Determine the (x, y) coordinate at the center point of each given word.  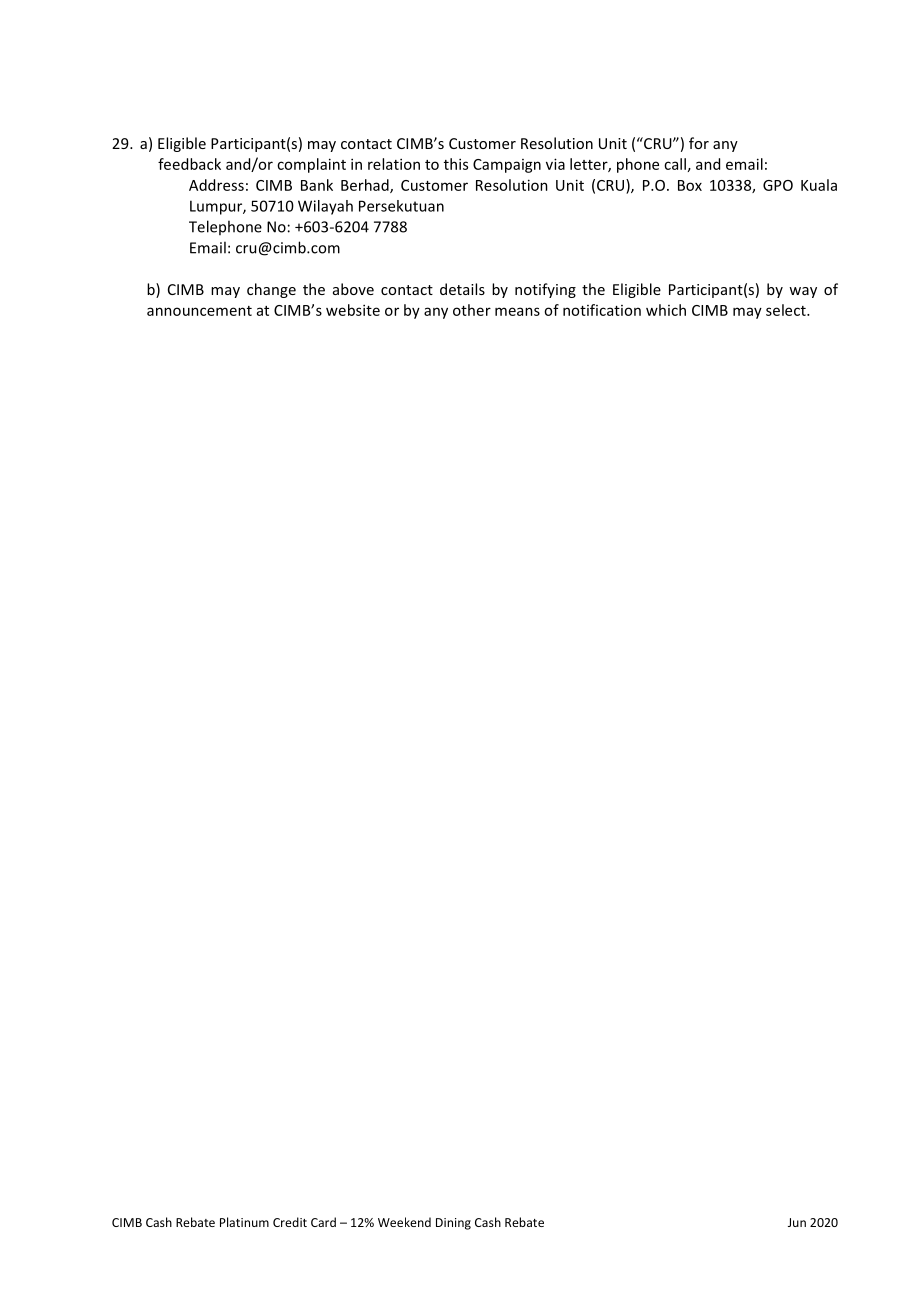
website (353, 310)
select (787, 310)
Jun (797, 1222)
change (271, 290)
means (517, 311)
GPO (778, 185)
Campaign (507, 166)
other (472, 310)
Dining (453, 1224)
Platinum (244, 1222)
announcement (199, 311)
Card (323, 1222)
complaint (311, 165)
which (666, 310)
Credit (290, 1222)
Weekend (404, 1222)
